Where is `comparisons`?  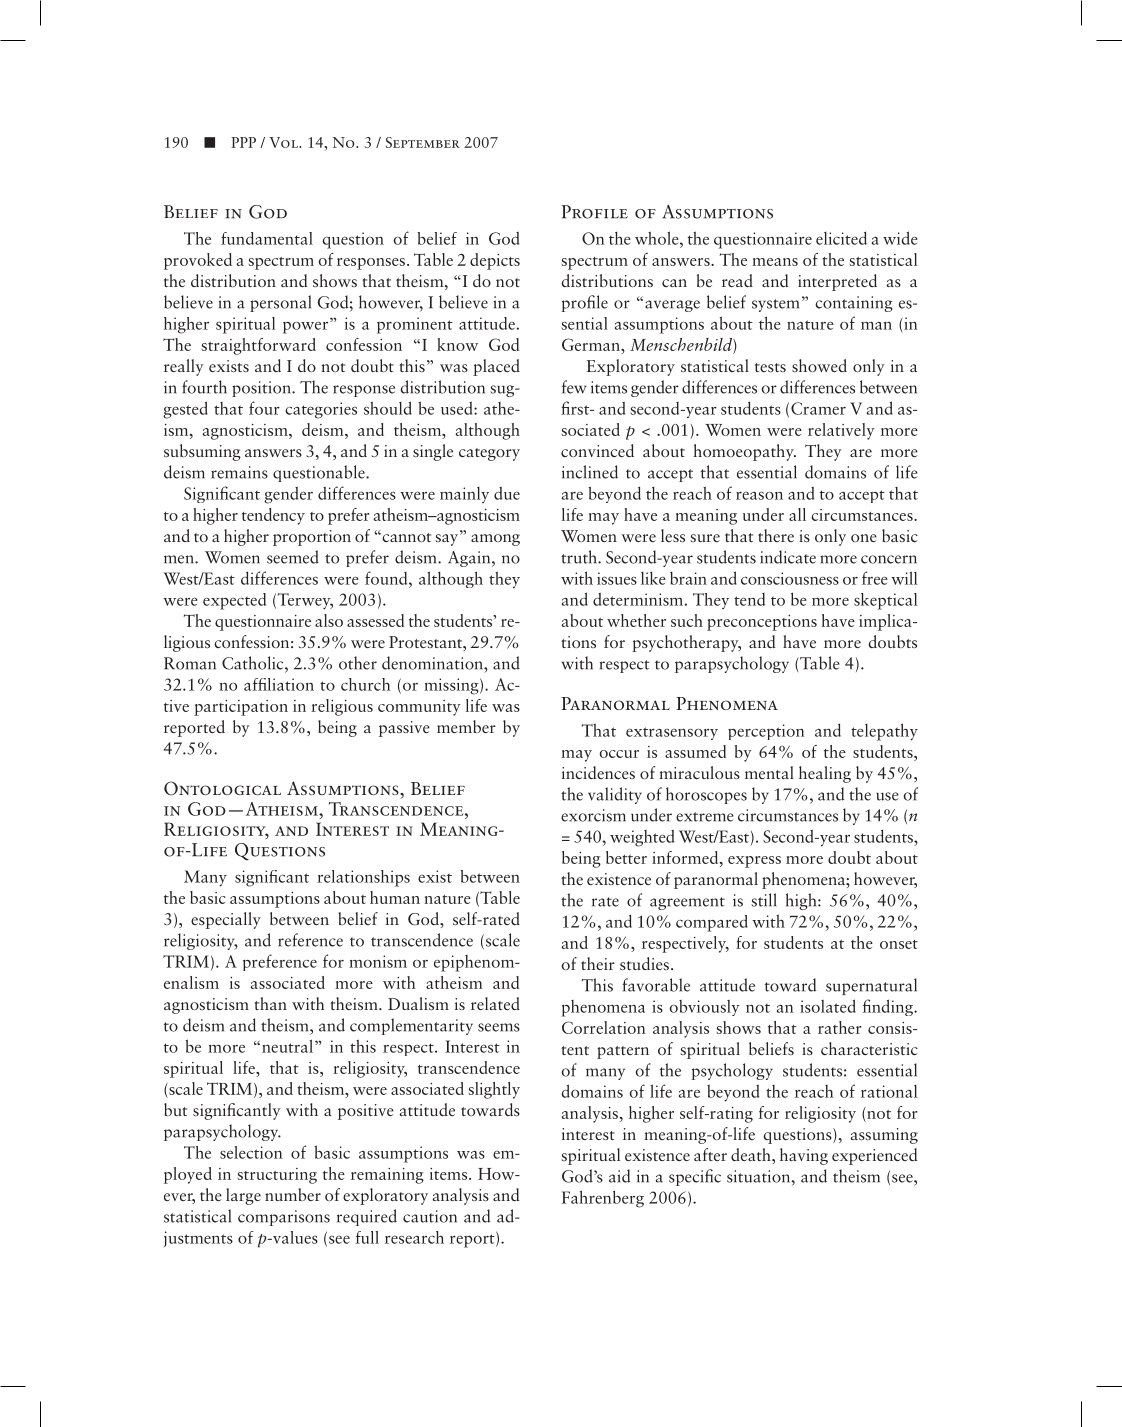
comparisons is located at coordinates (284, 1218).
